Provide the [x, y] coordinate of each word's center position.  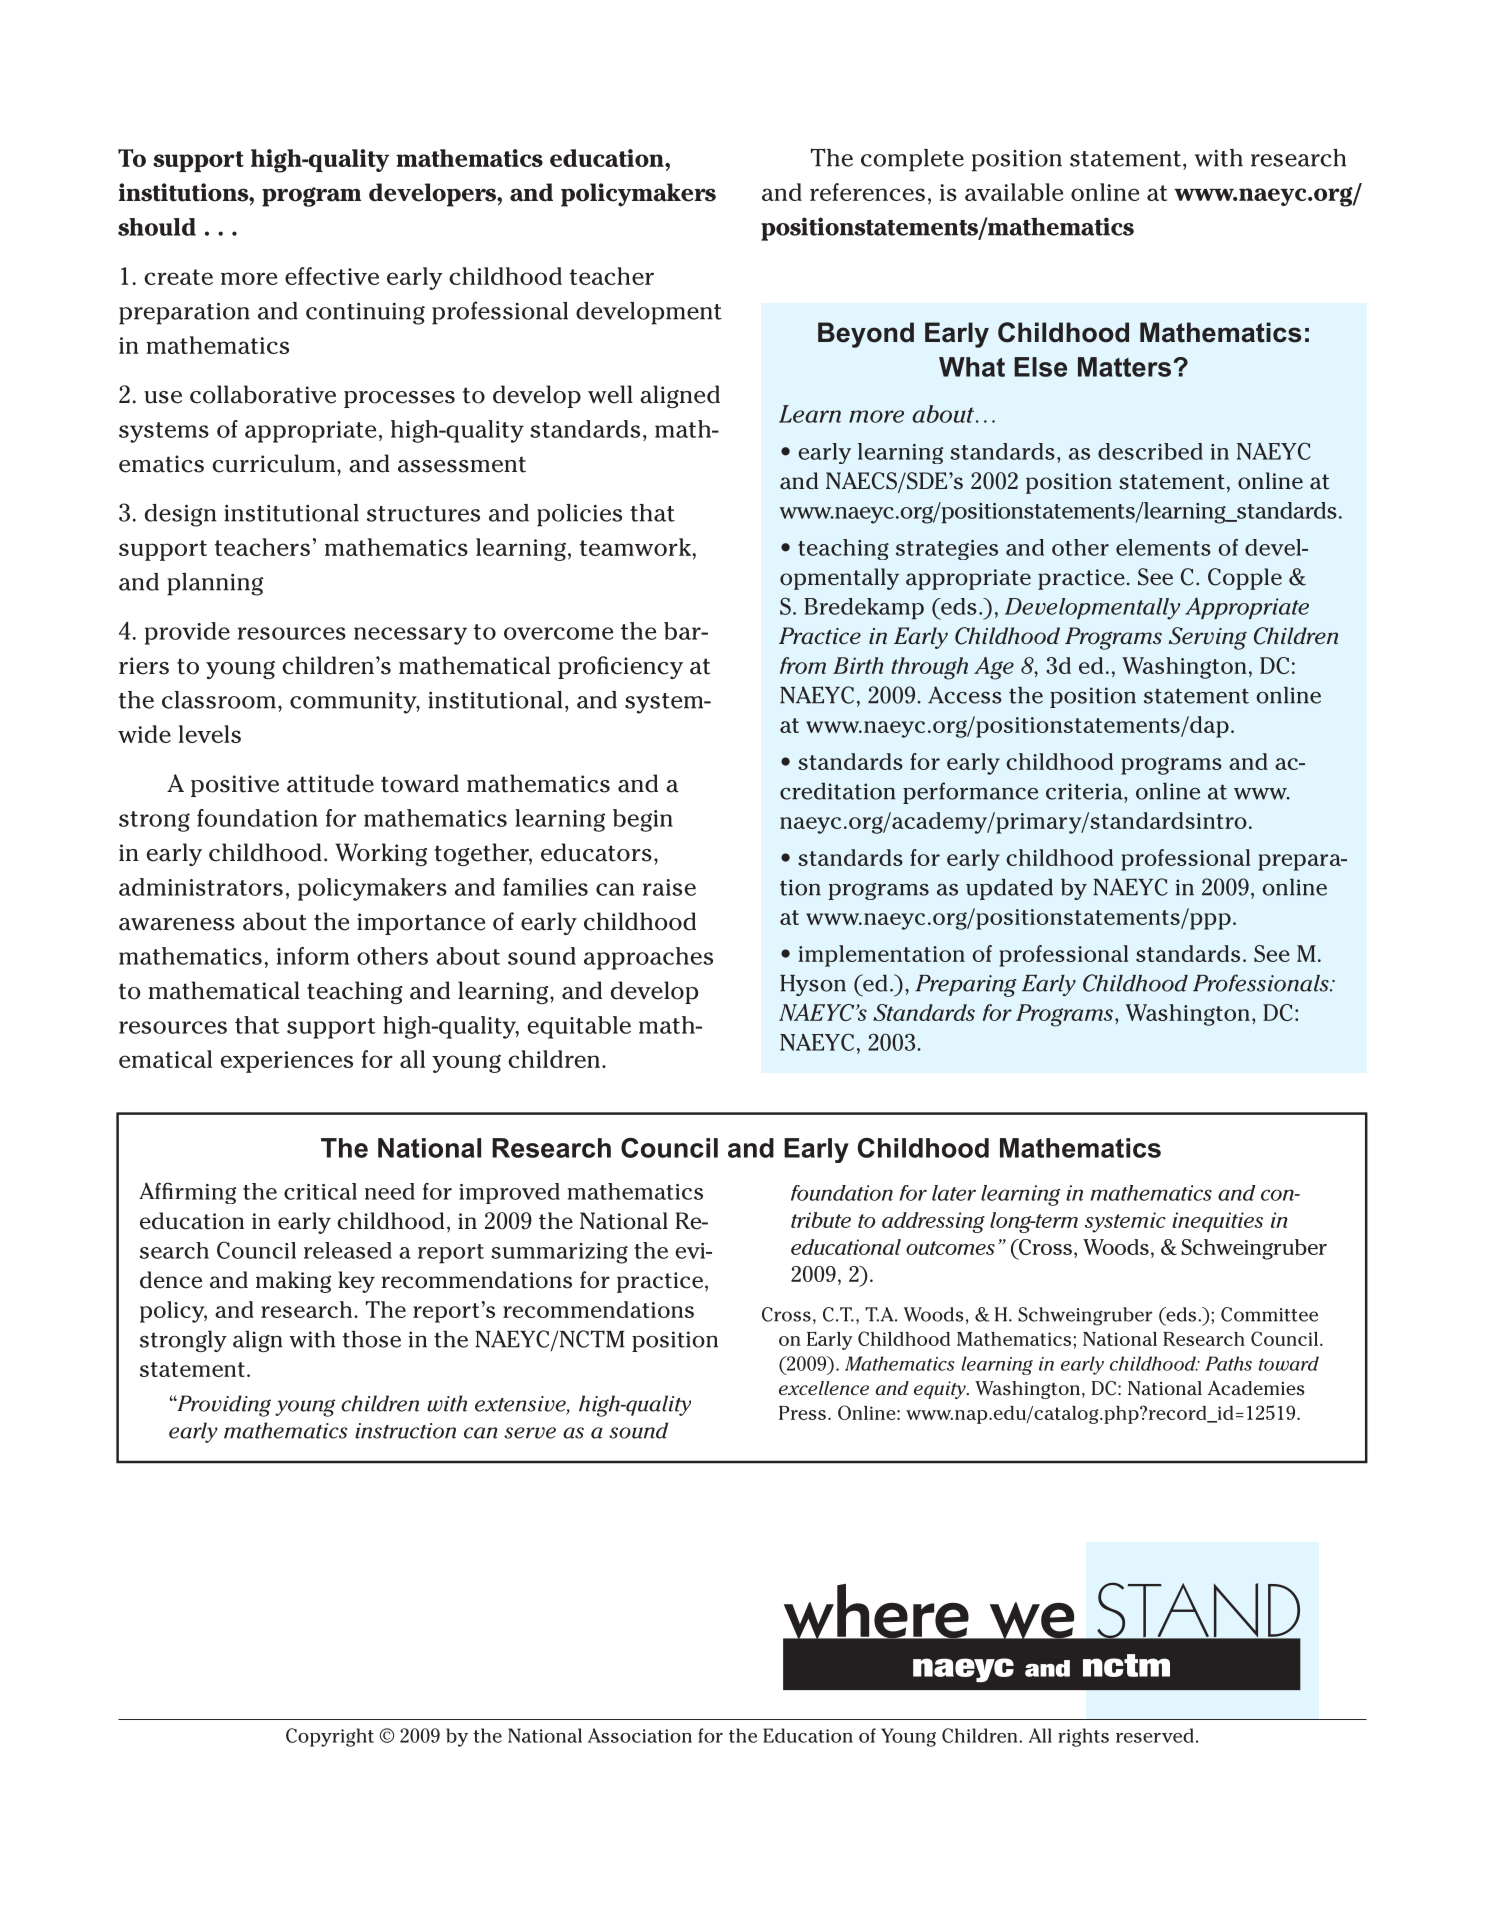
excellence [824, 1388]
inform [313, 956]
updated [1009, 889]
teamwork [636, 547]
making [294, 1282]
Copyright [330, 1737]
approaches [648, 958]
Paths [1228, 1363]
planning [215, 584]
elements [1163, 547]
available [1014, 192]
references [867, 192]
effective [332, 276]
